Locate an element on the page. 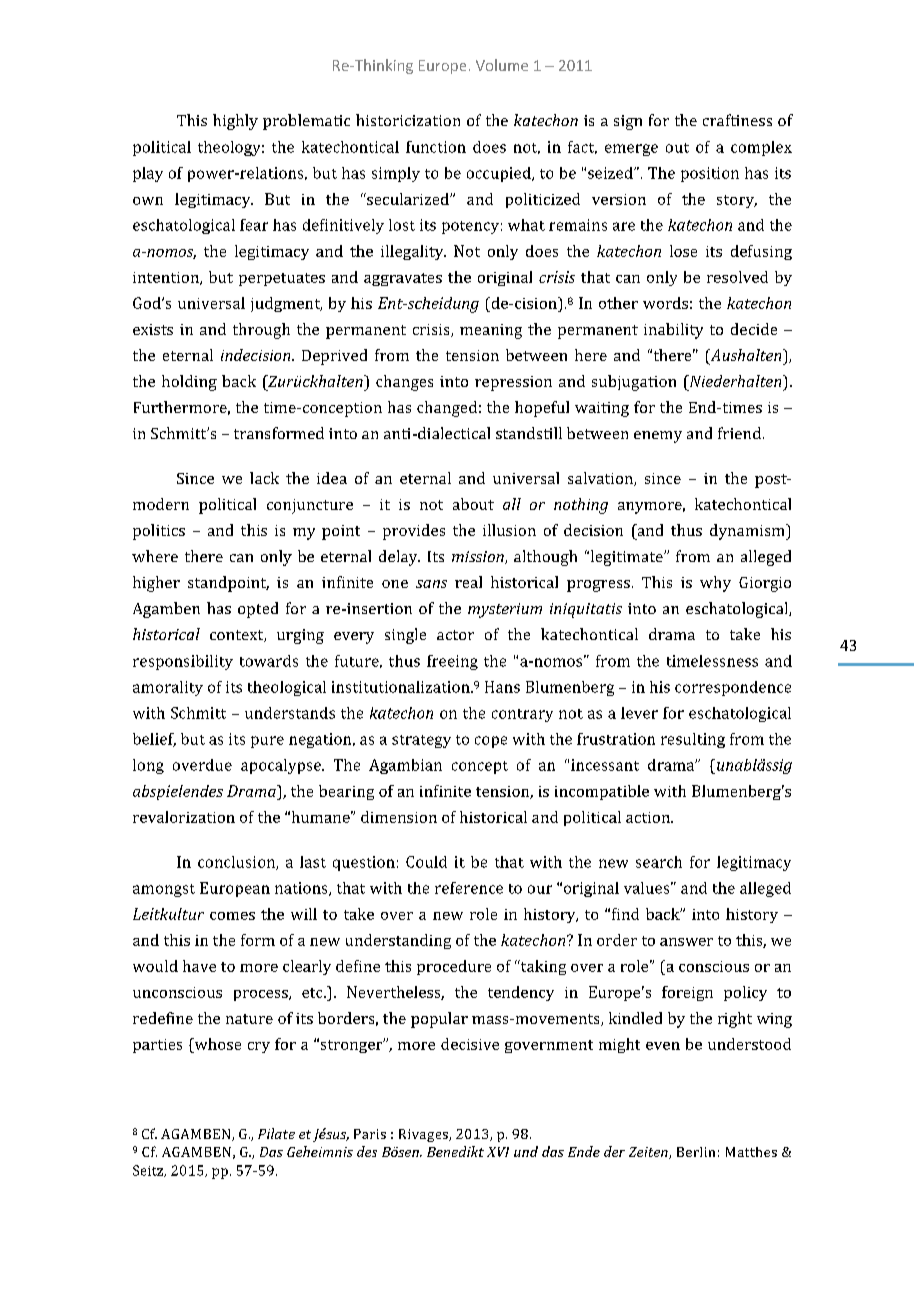 This page has height=1309, width=924. actor is located at coordinates (455, 635).
